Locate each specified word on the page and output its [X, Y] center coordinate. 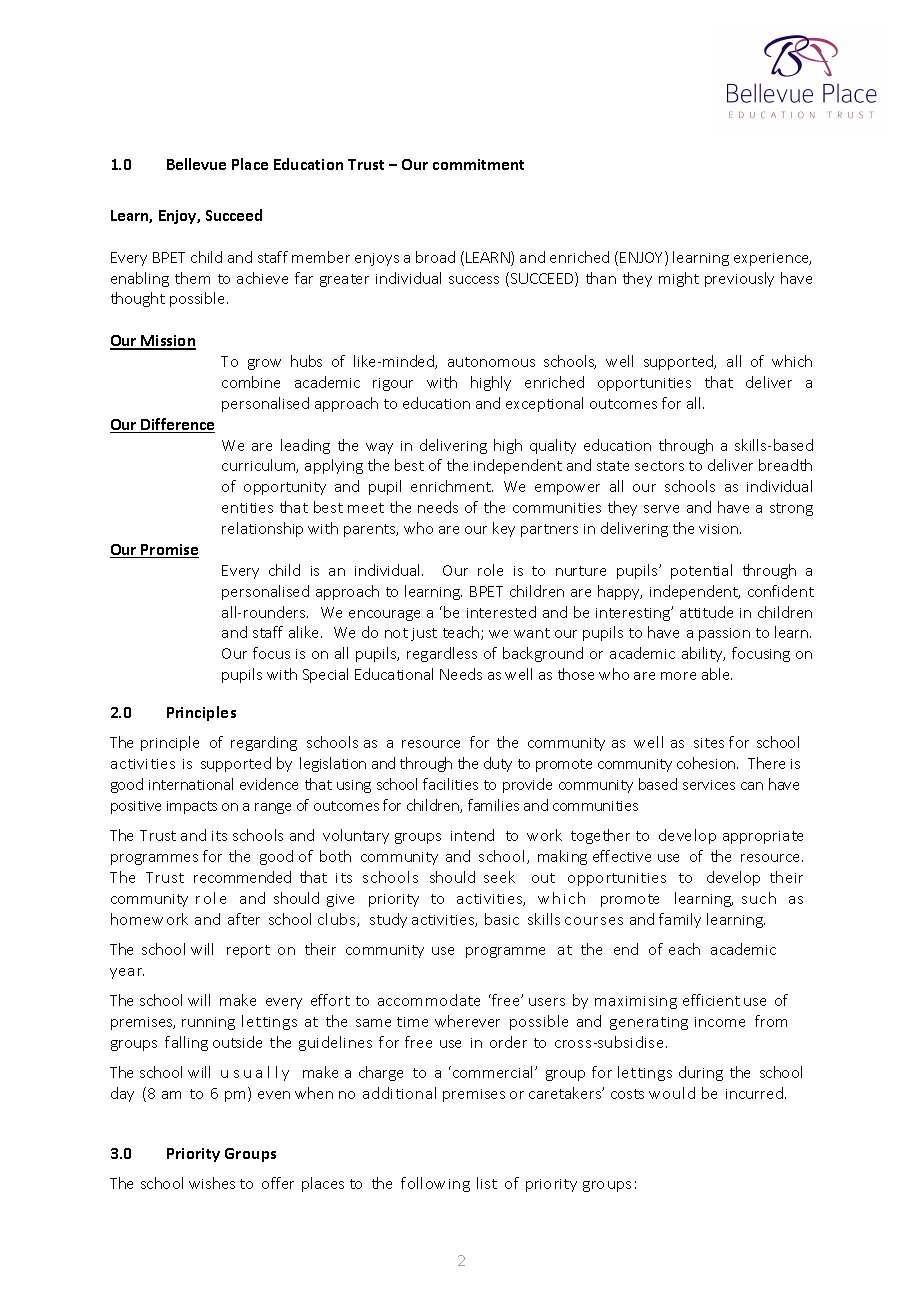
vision [720, 529]
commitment [478, 164]
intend [472, 835]
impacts [192, 807]
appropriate [763, 837]
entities [247, 508]
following [435, 1184]
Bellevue [196, 164]
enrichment [452, 486]
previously [739, 279]
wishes [212, 1183]
